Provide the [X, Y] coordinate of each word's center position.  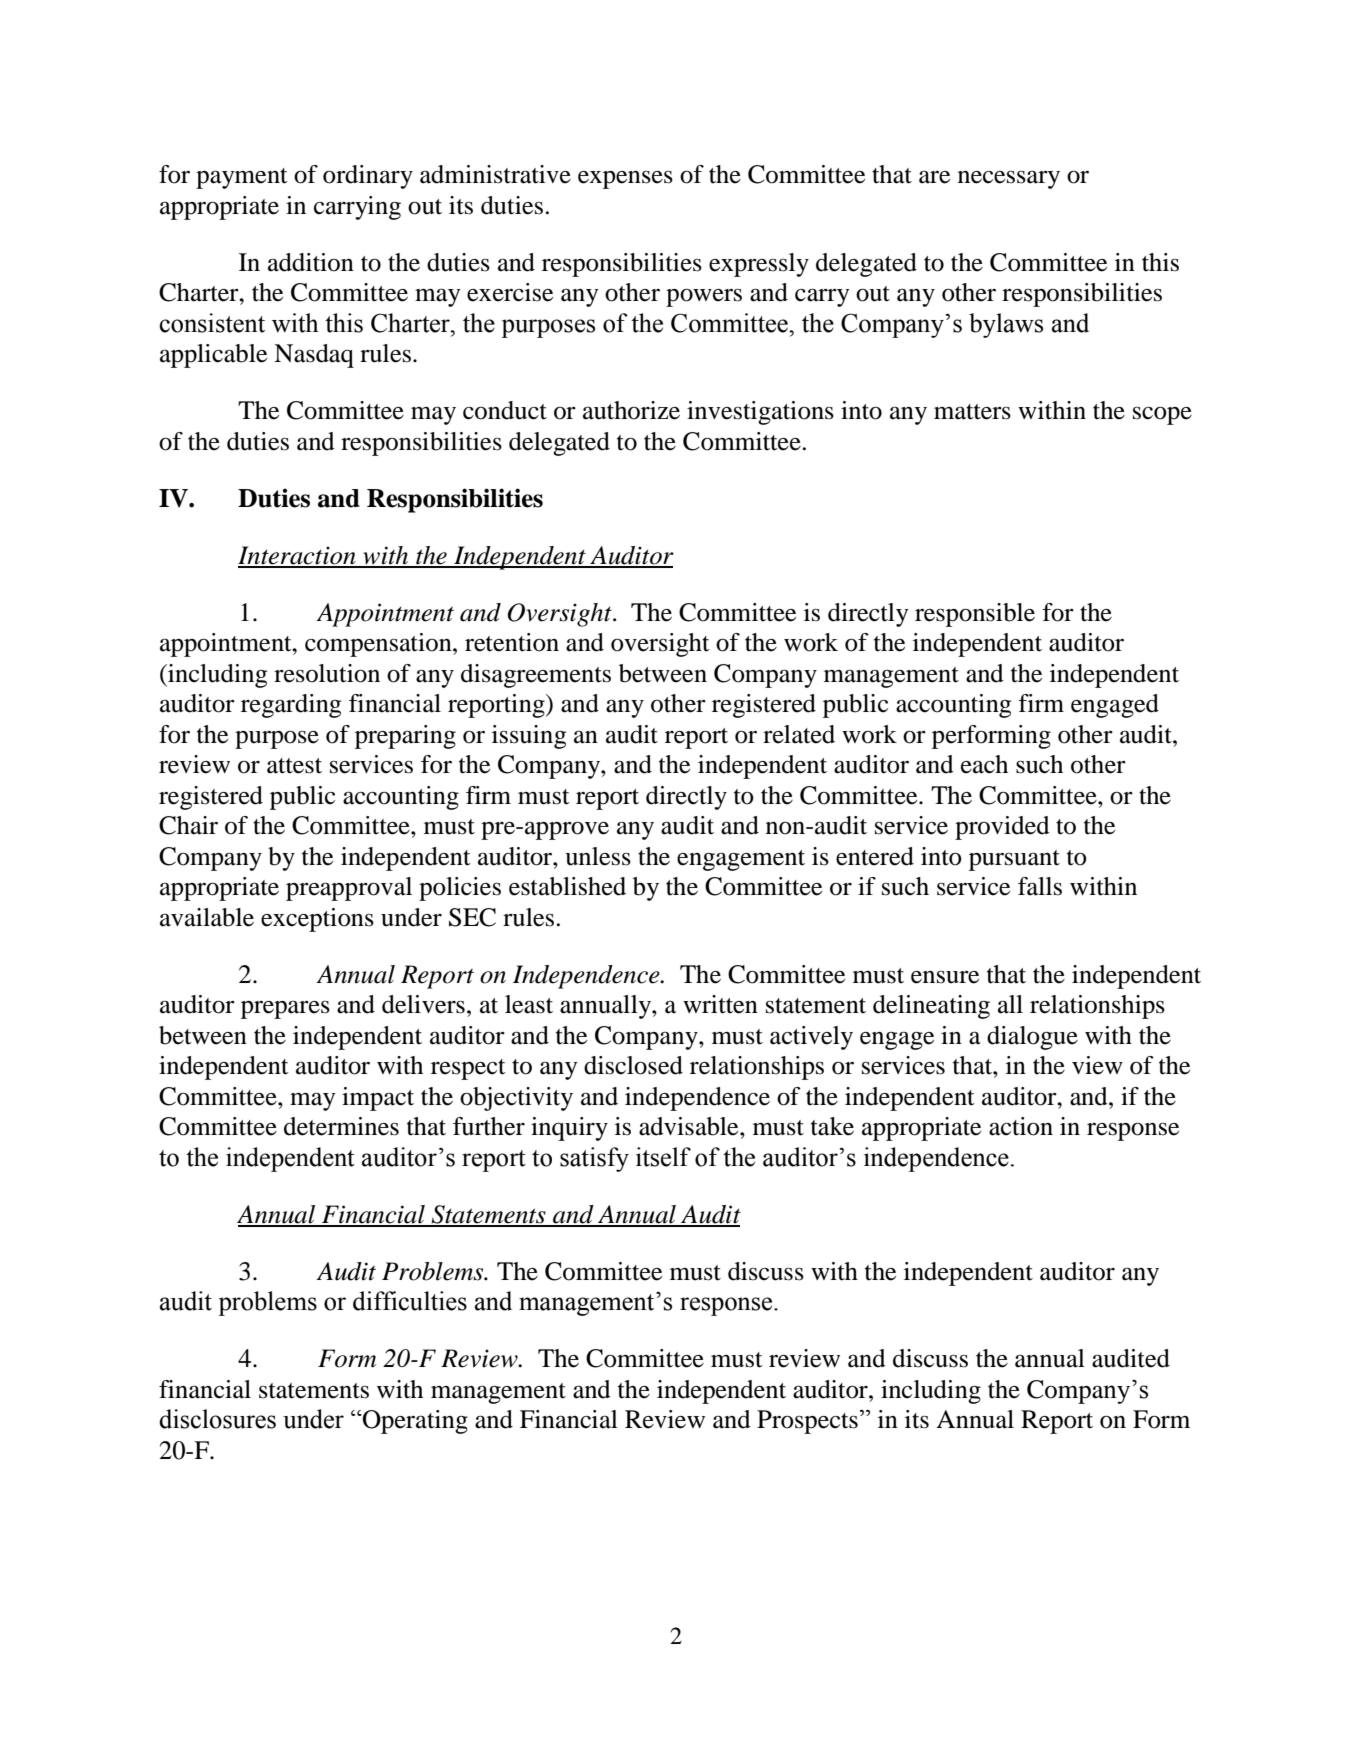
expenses [625, 180]
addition [311, 262]
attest [294, 766]
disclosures [217, 1419]
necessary [1009, 179]
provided [1002, 828]
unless [598, 856]
